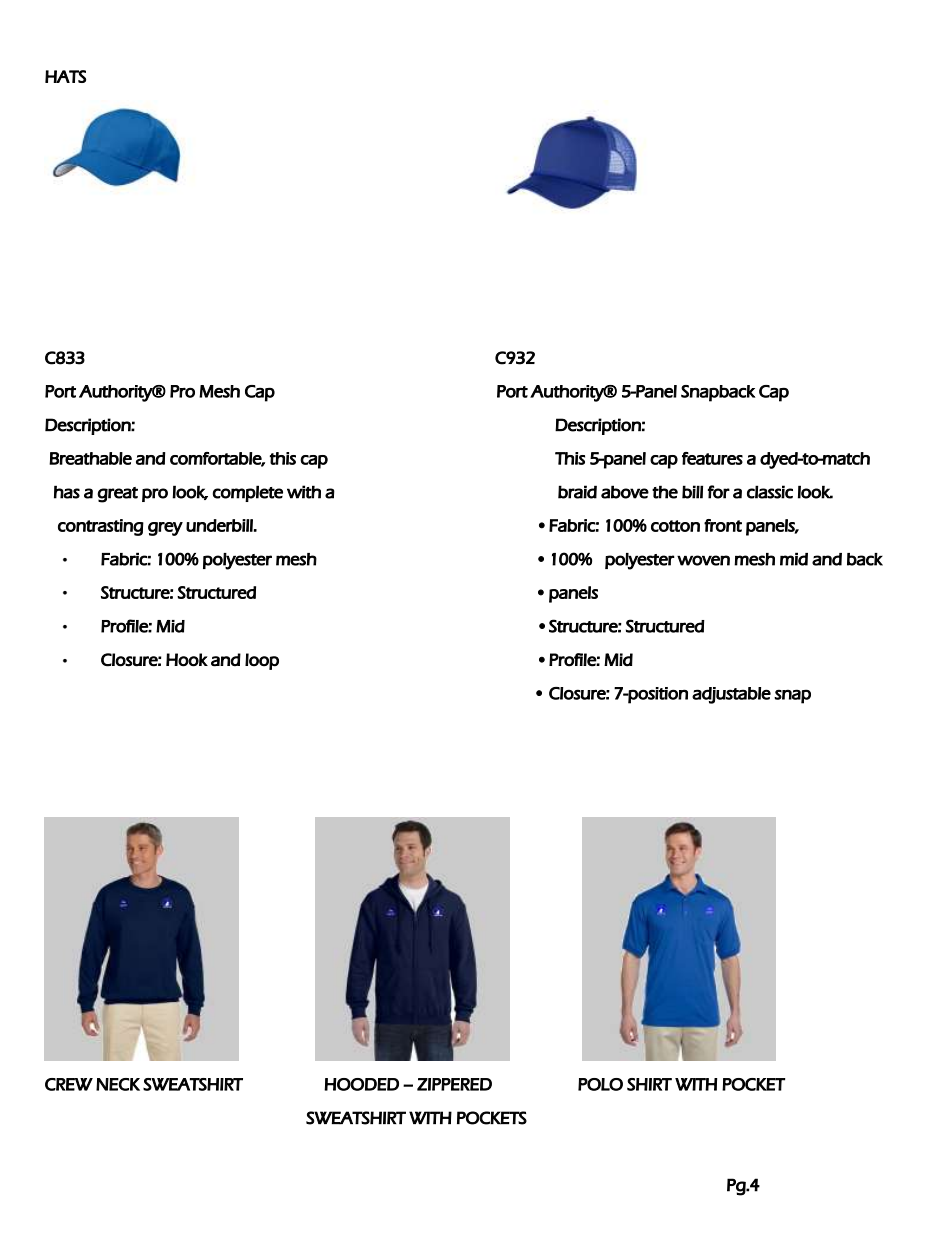 The width and height of the page is (952, 1233). I want to click on grey, so click(165, 529).
